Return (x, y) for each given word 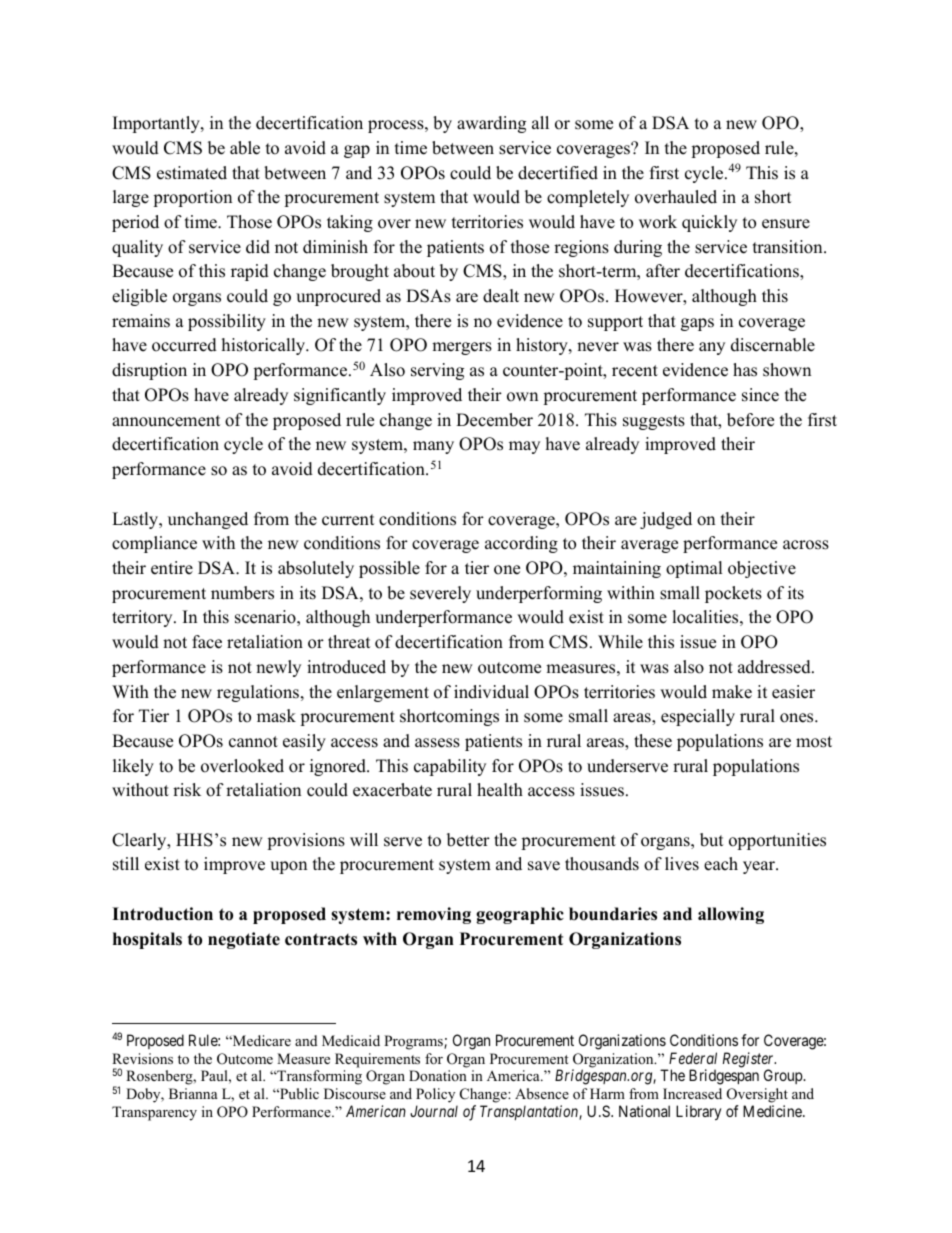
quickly (709, 223)
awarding (491, 124)
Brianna (193, 1093)
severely (440, 594)
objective (762, 569)
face (207, 642)
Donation (438, 1075)
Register (749, 1061)
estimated (192, 173)
